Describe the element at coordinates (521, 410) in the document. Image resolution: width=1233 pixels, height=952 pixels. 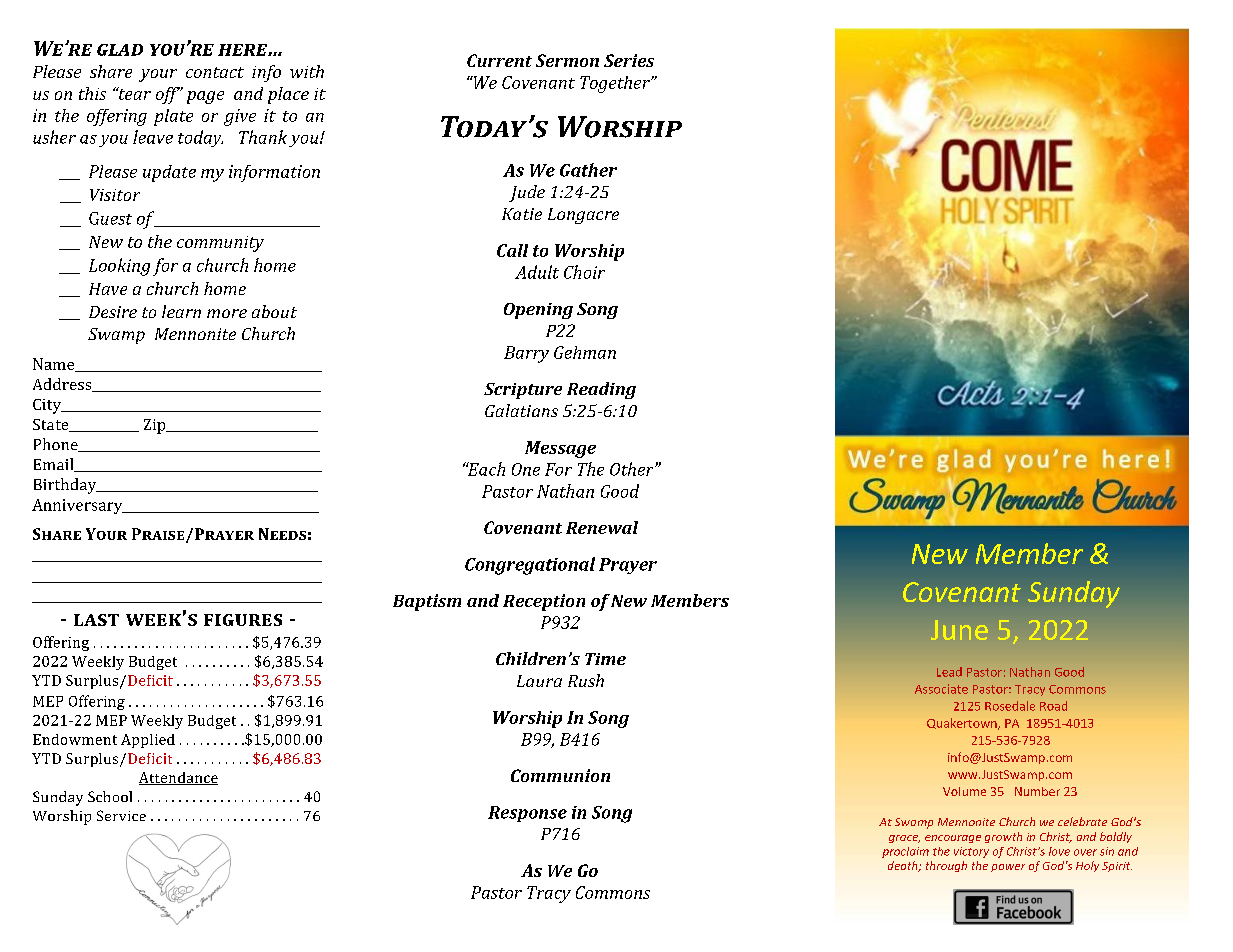
I see `Galatians` at that location.
